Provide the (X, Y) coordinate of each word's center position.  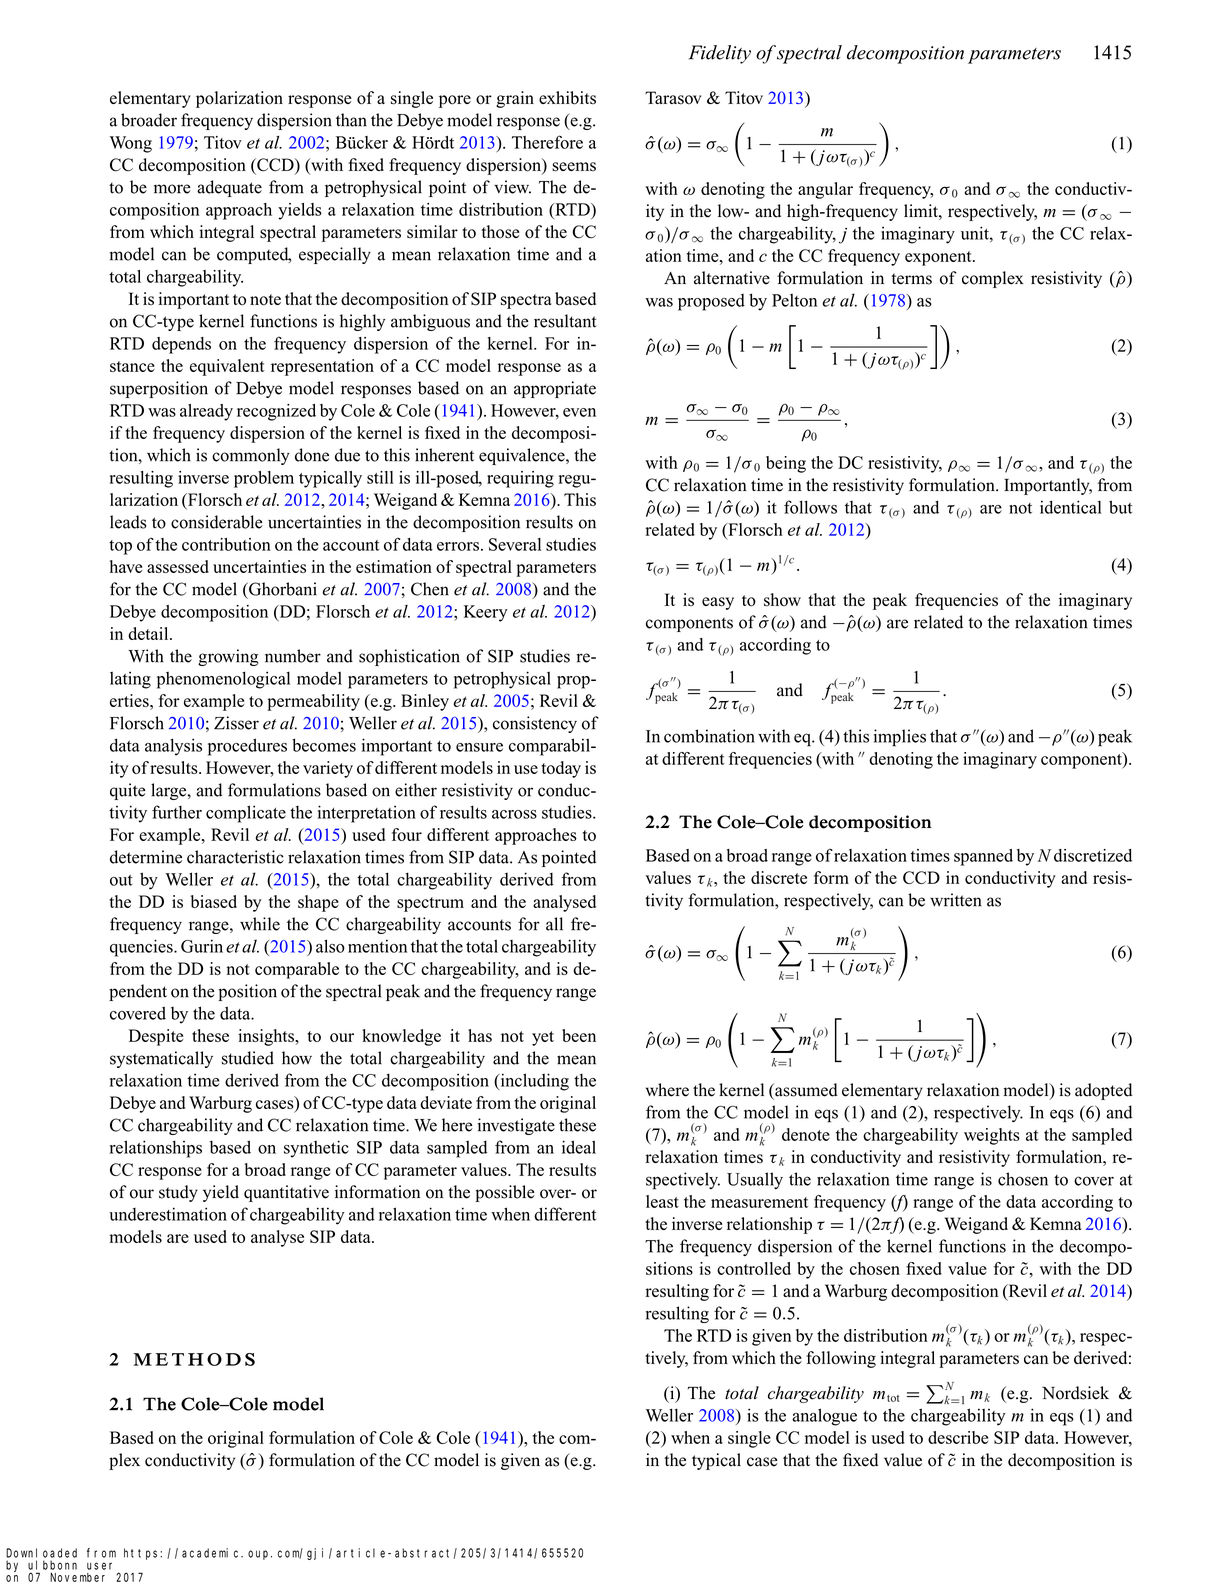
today (561, 769)
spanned (983, 857)
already (206, 412)
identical (1071, 507)
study (178, 1193)
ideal (579, 1147)
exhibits (567, 98)
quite (128, 791)
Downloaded (41, 1553)
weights (992, 1136)
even (579, 412)
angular (825, 190)
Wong (131, 144)
